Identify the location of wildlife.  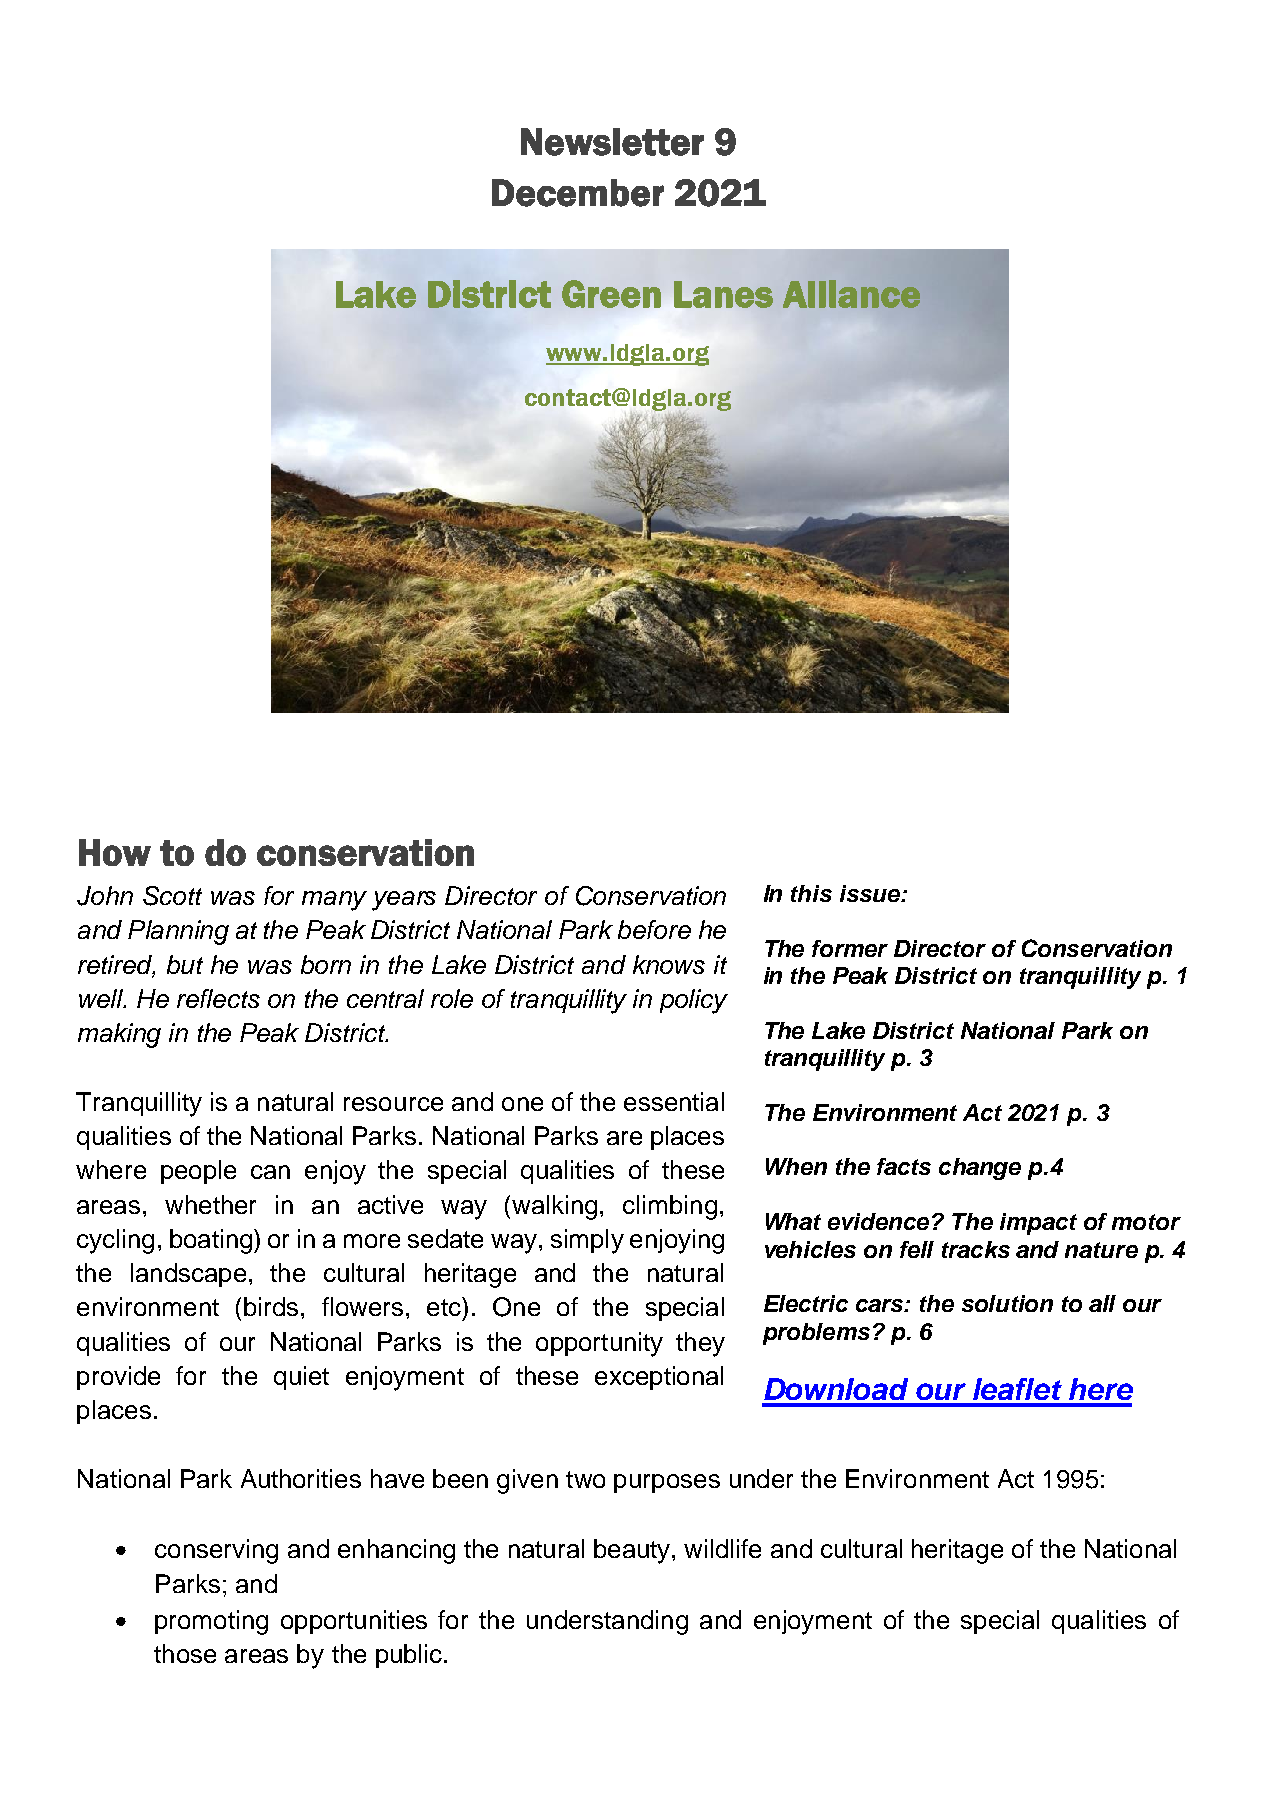
(722, 1548).
